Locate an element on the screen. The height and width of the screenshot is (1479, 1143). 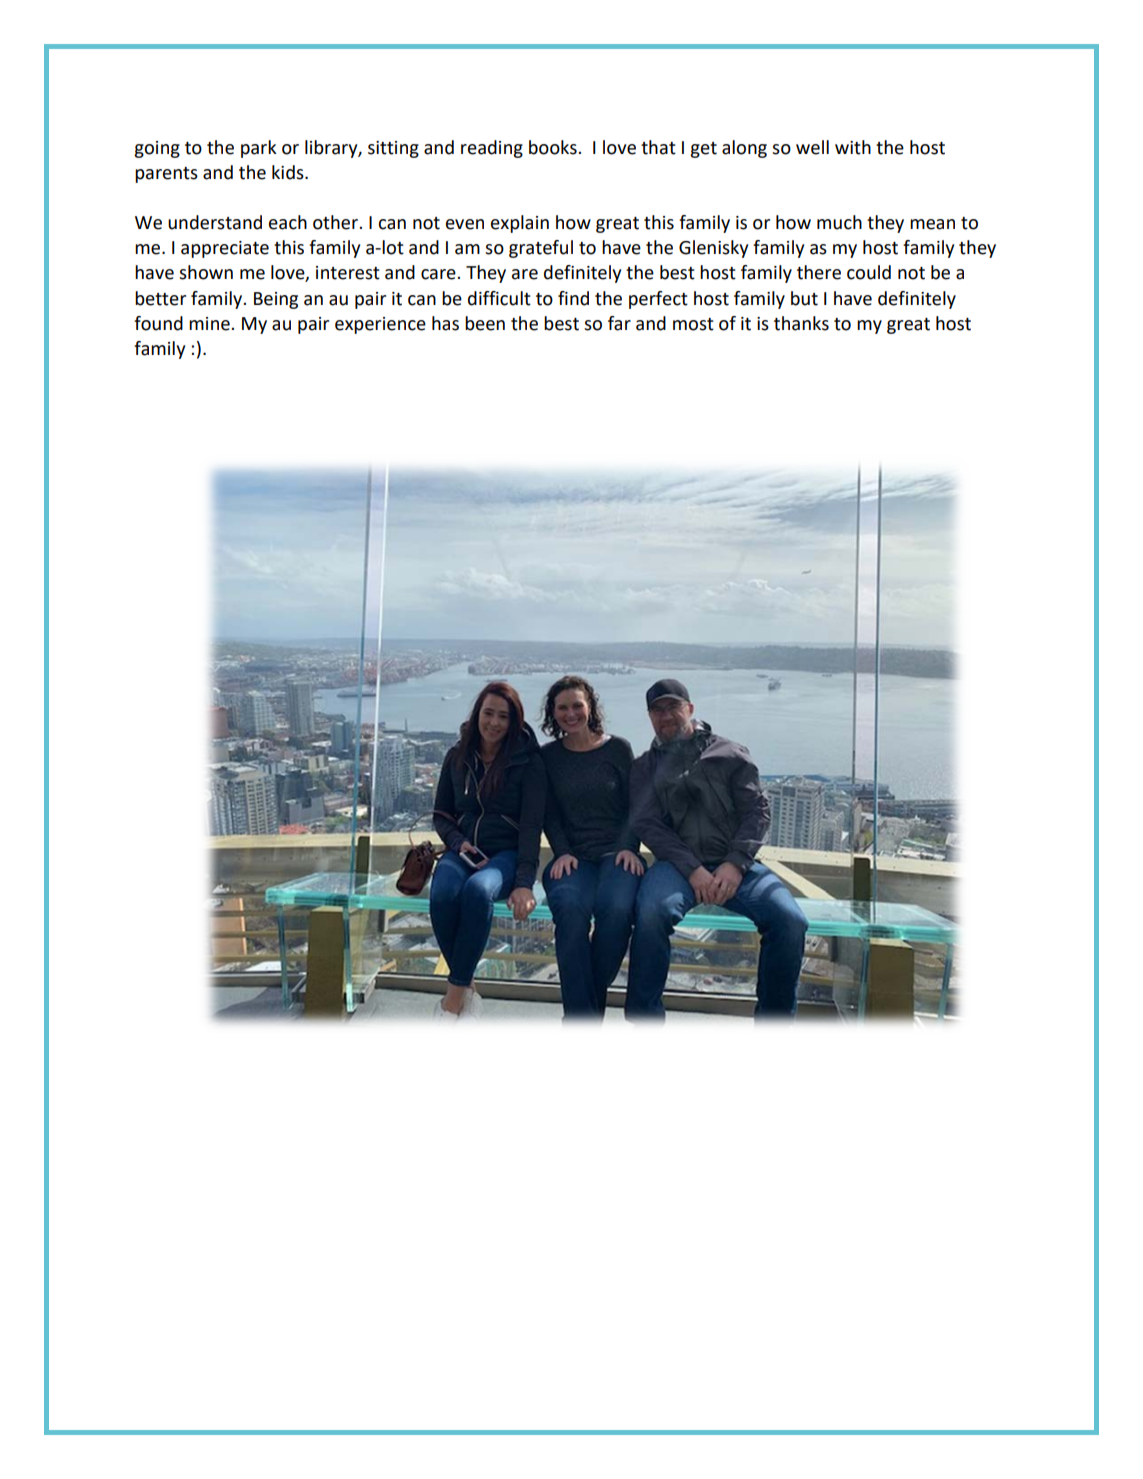
park is located at coordinates (259, 149).
